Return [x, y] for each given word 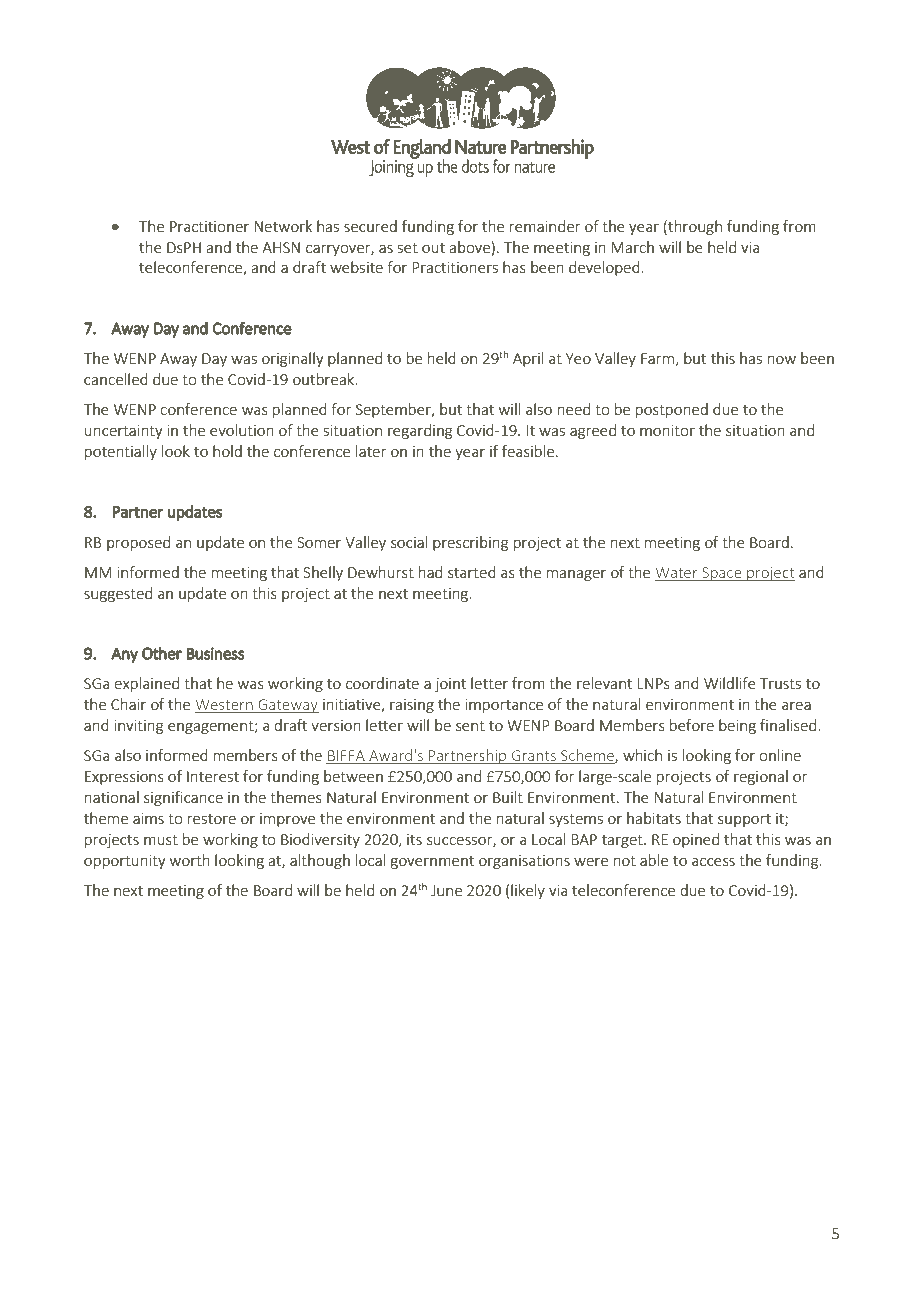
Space [722, 574]
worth [190, 860]
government [432, 862]
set [408, 248]
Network [283, 226]
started [472, 572]
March [632, 247]
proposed [138, 543]
